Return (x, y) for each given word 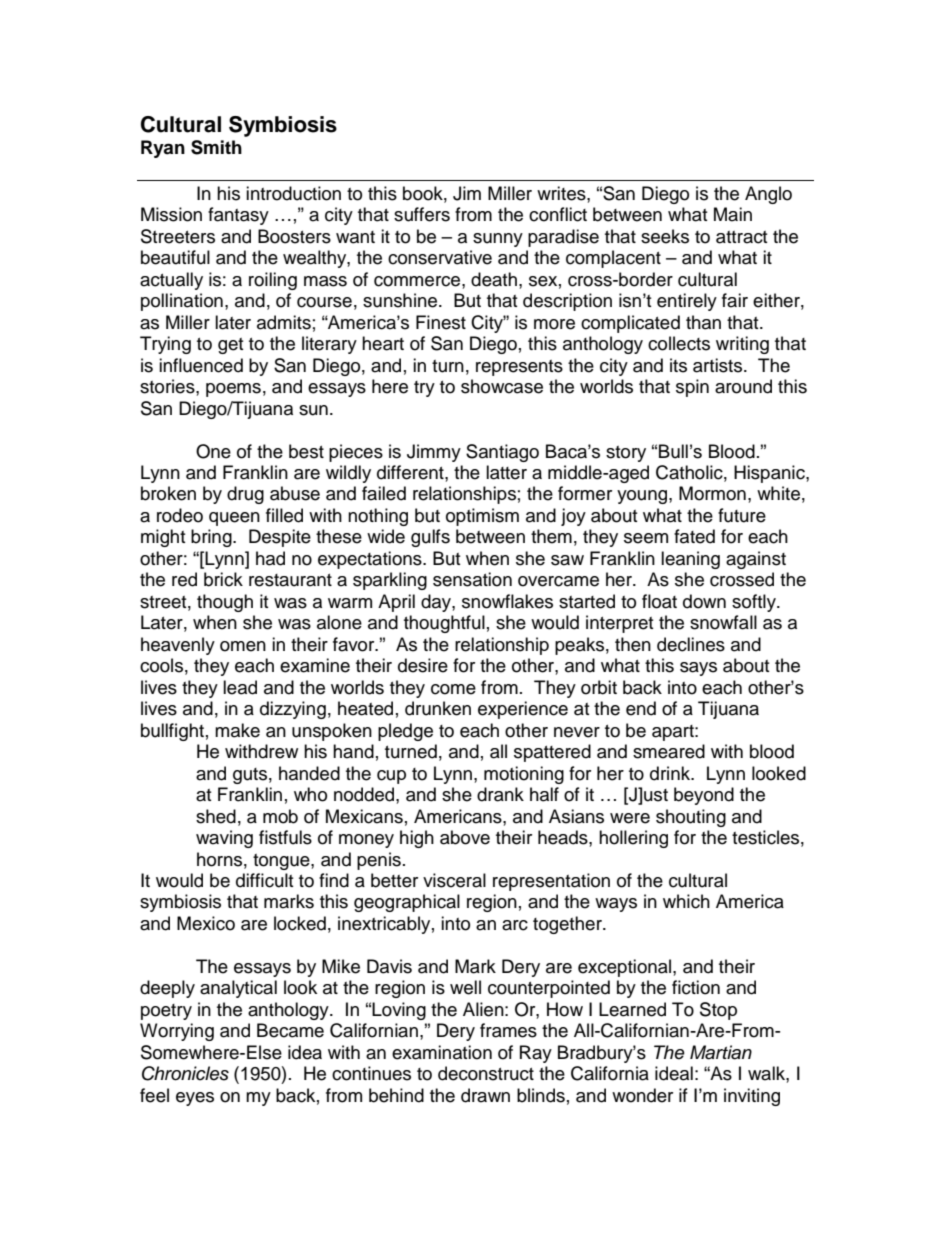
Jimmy (434, 453)
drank (500, 794)
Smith (216, 147)
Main (733, 214)
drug (245, 495)
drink (671, 773)
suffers (422, 214)
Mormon (712, 493)
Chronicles (185, 1073)
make (237, 730)
